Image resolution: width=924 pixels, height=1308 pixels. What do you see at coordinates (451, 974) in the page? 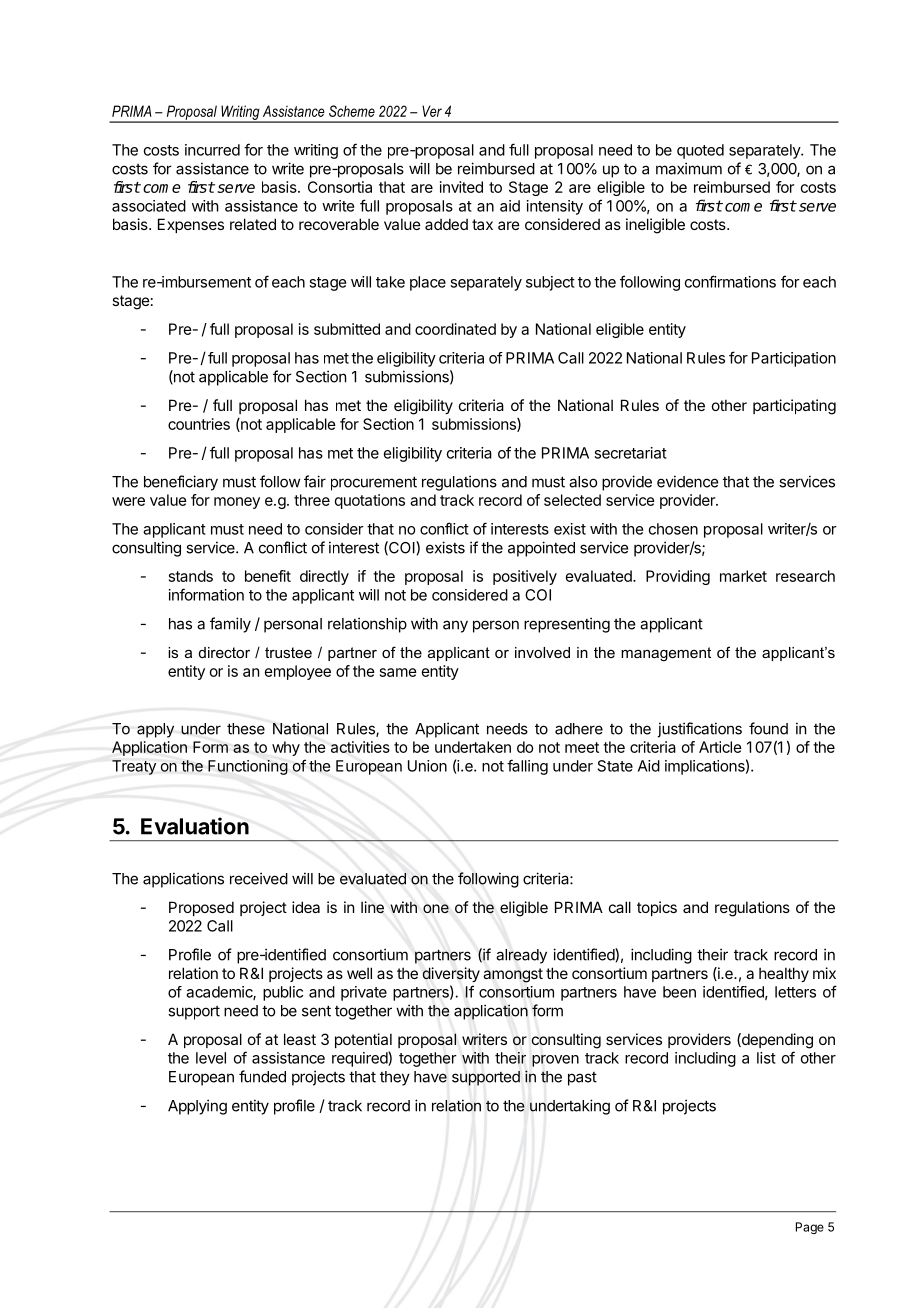
I see `diversity` at bounding box center [451, 974].
